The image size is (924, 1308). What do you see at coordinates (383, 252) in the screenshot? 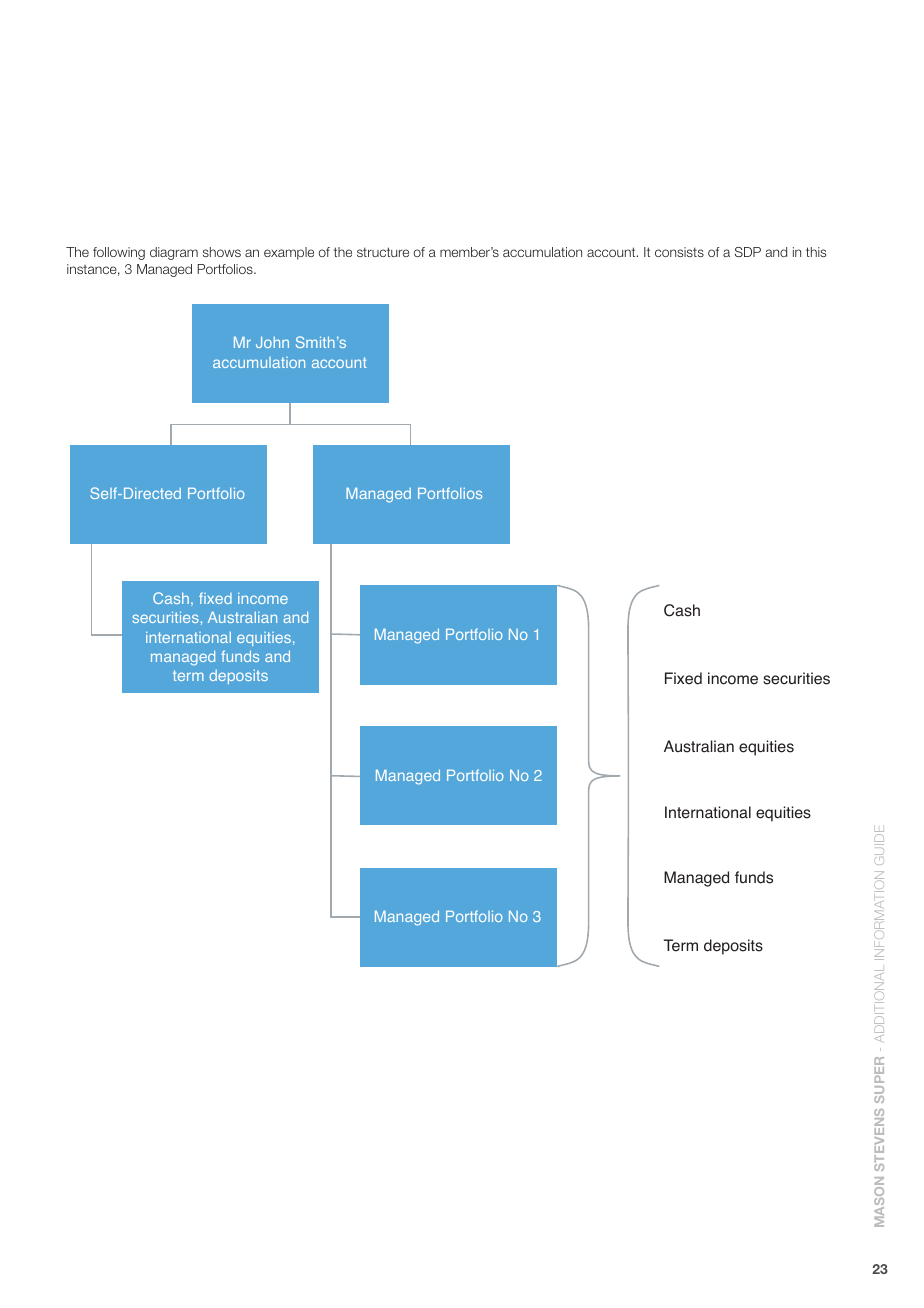
I see `structure` at bounding box center [383, 252].
